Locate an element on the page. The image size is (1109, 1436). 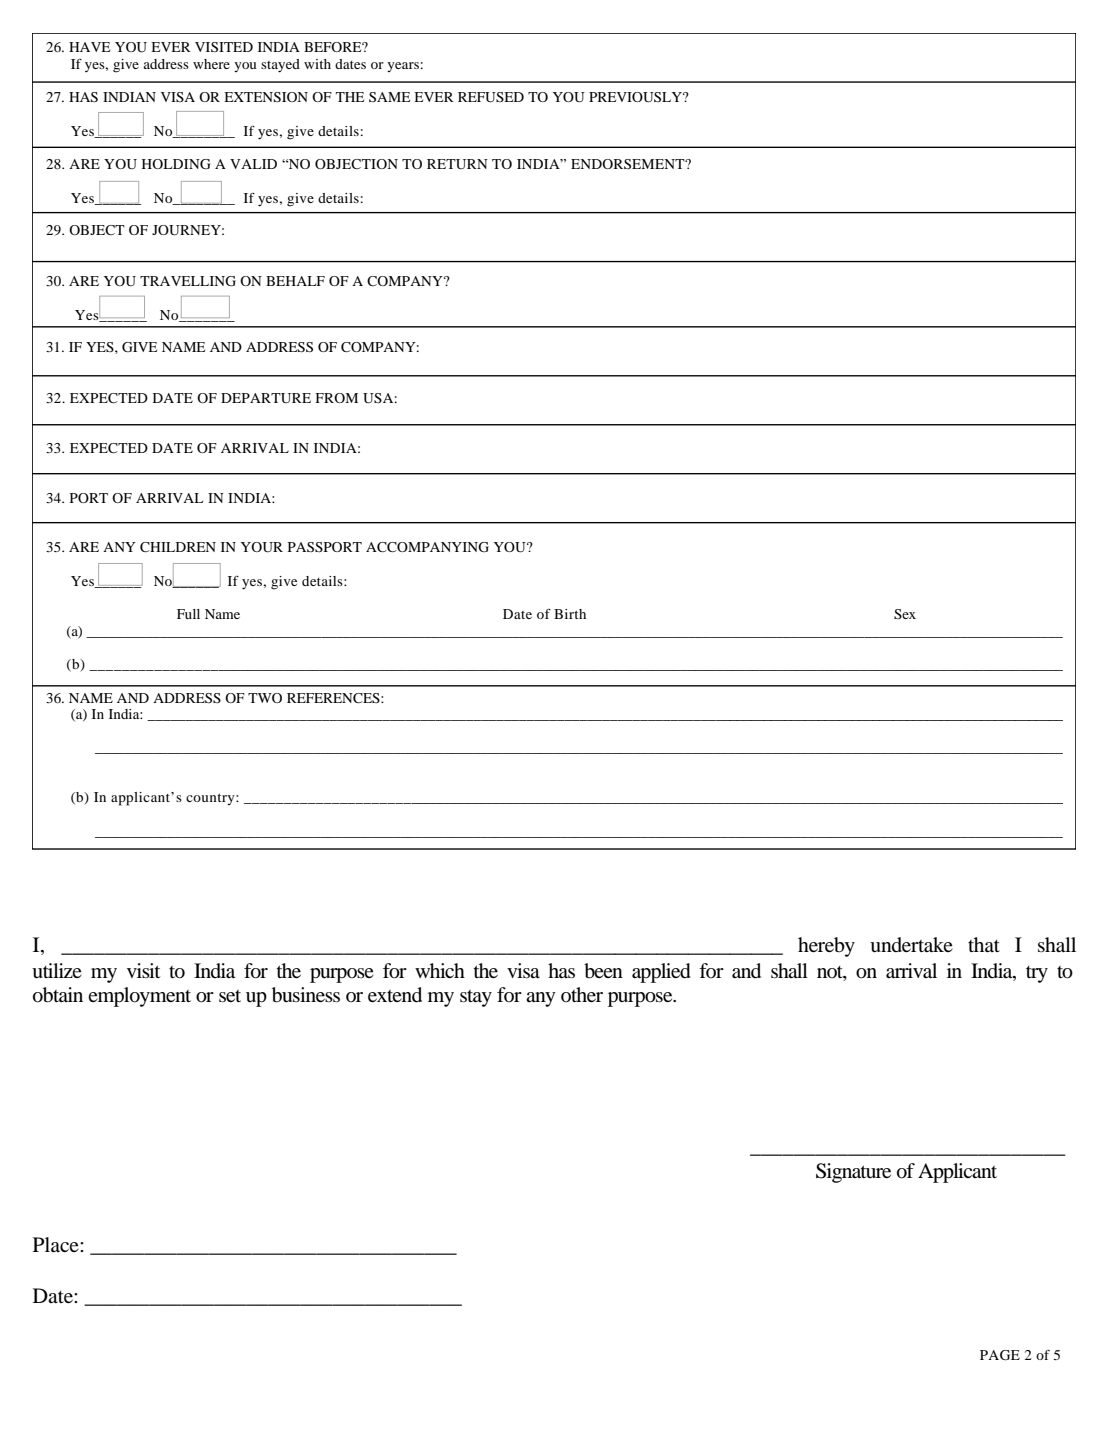
where is located at coordinates (211, 64).
